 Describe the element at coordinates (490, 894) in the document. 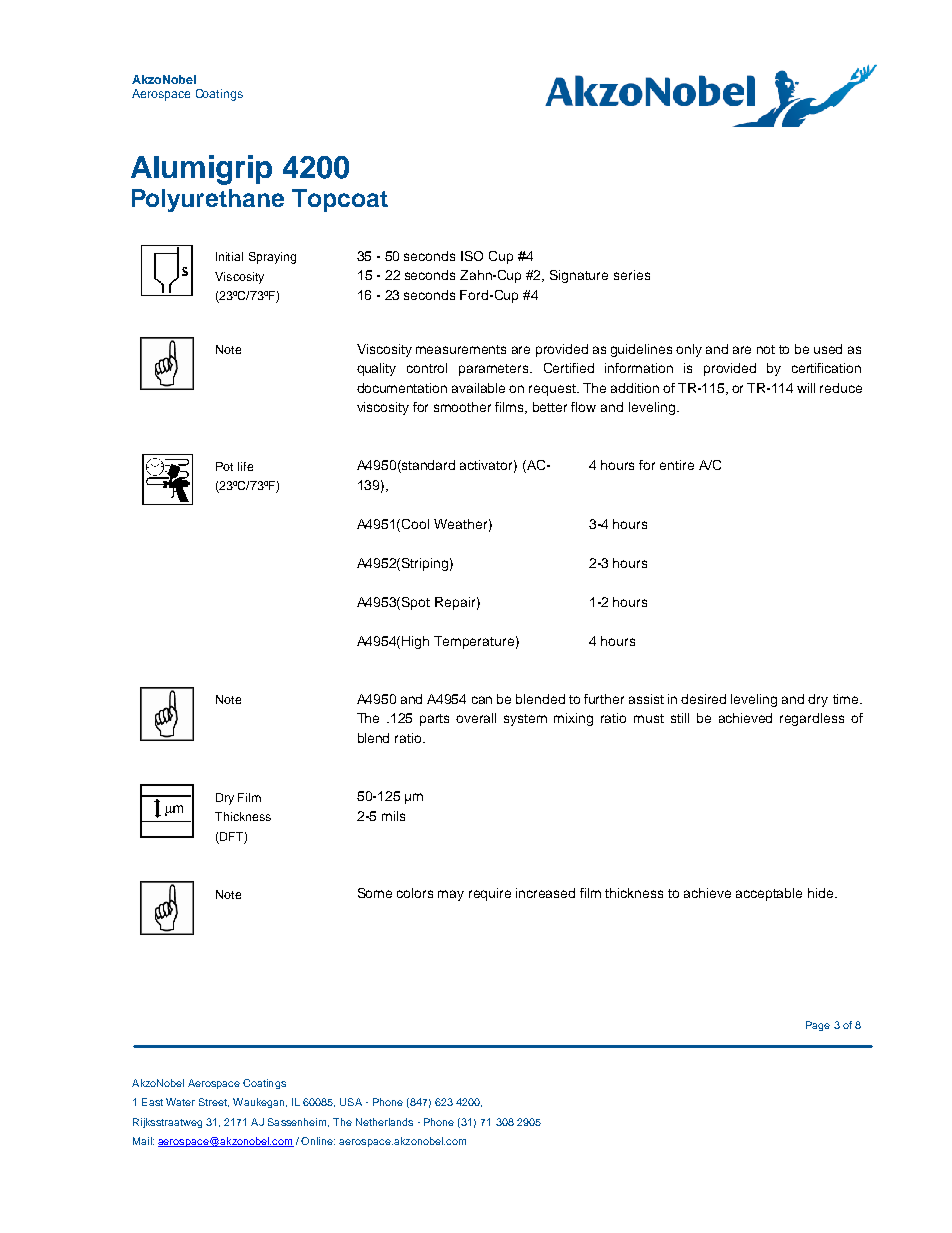

I see `require` at that location.
